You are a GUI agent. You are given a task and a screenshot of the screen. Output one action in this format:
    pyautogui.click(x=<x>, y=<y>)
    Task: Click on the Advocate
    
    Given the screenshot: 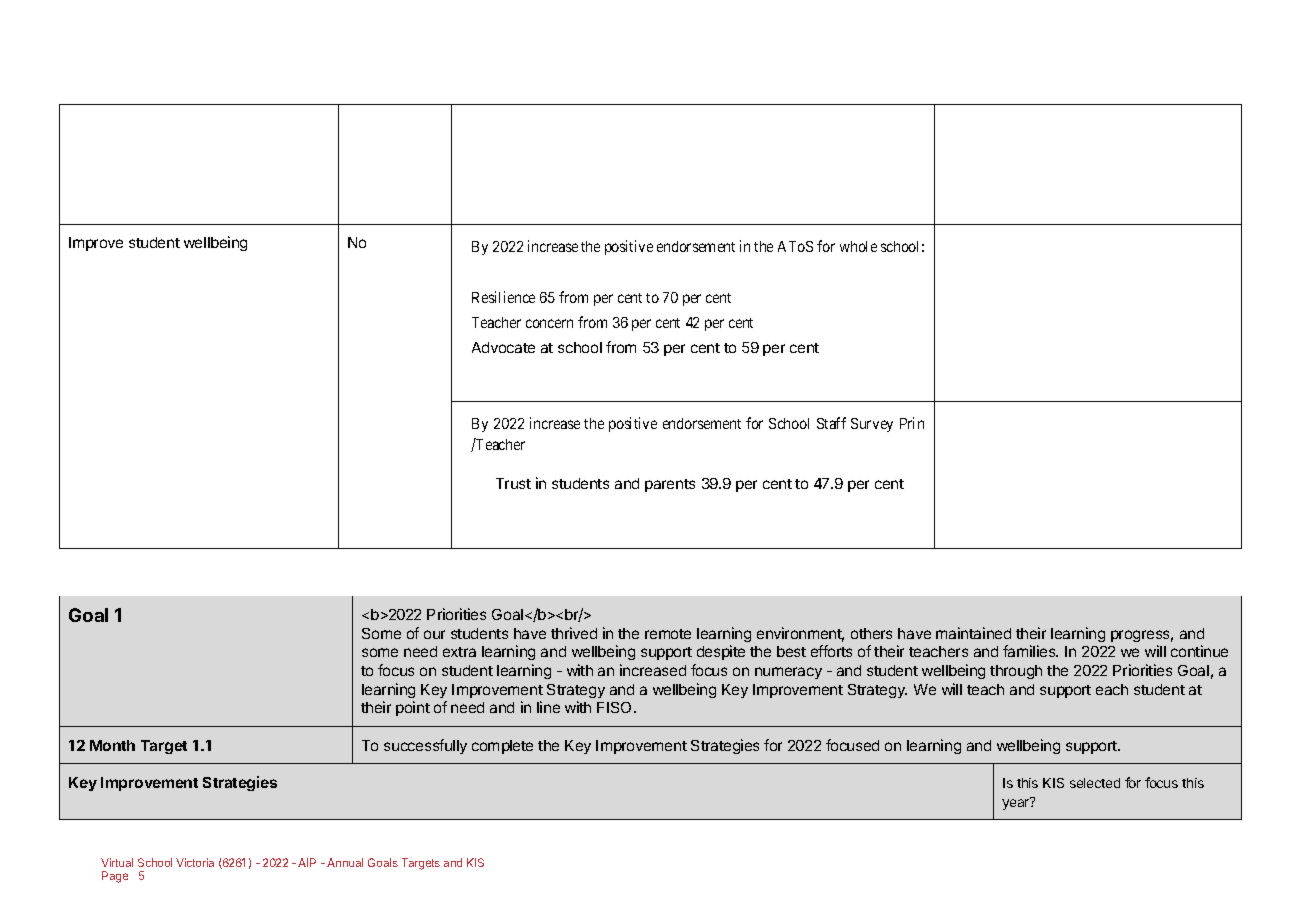 What is the action you would take?
    pyautogui.click(x=503, y=347)
